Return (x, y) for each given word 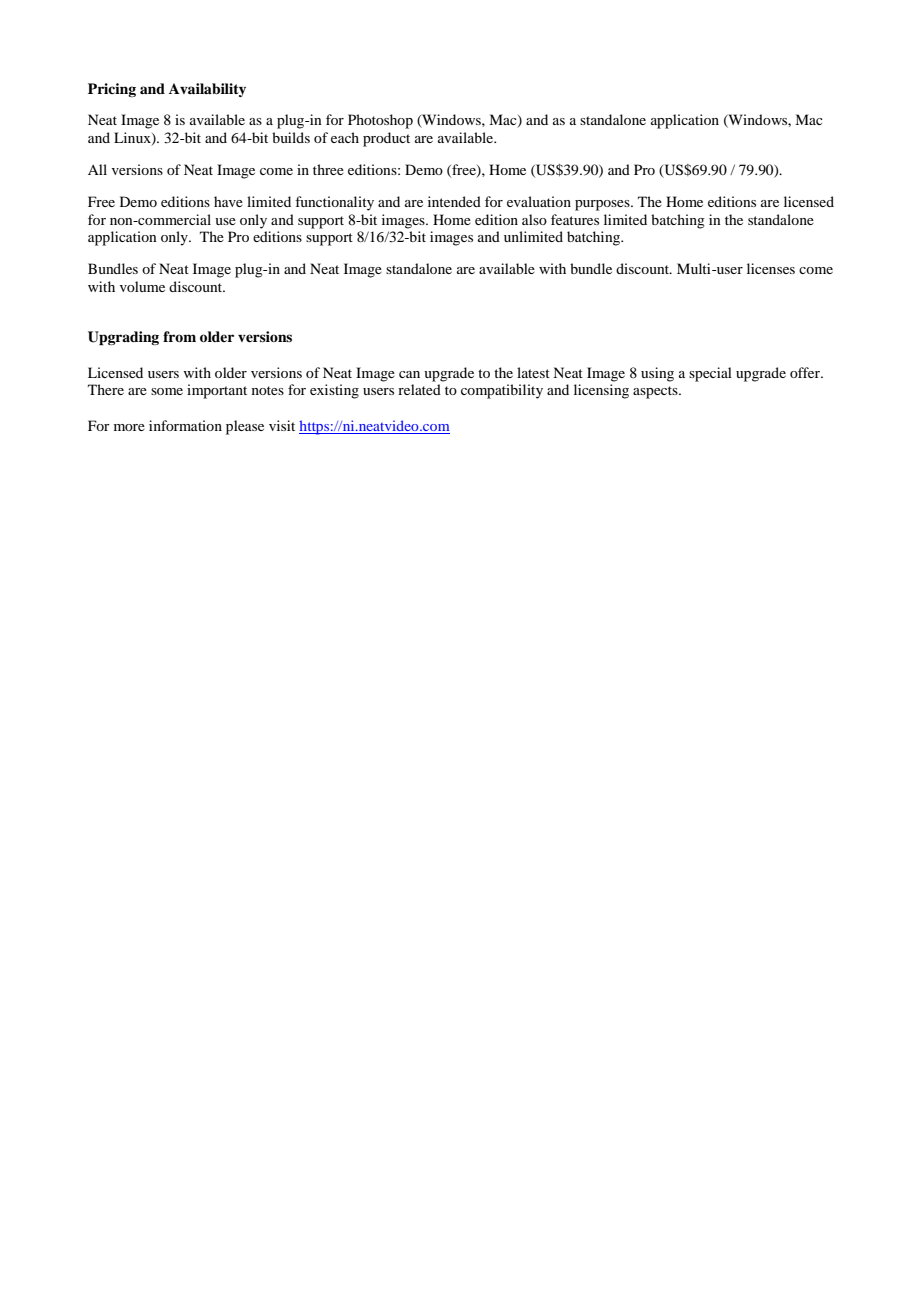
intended (454, 201)
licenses (771, 268)
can (409, 374)
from (179, 336)
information (185, 425)
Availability (207, 90)
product (386, 139)
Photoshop (380, 121)
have (228, 201)
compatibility (502, 391)
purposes (603, 205)
